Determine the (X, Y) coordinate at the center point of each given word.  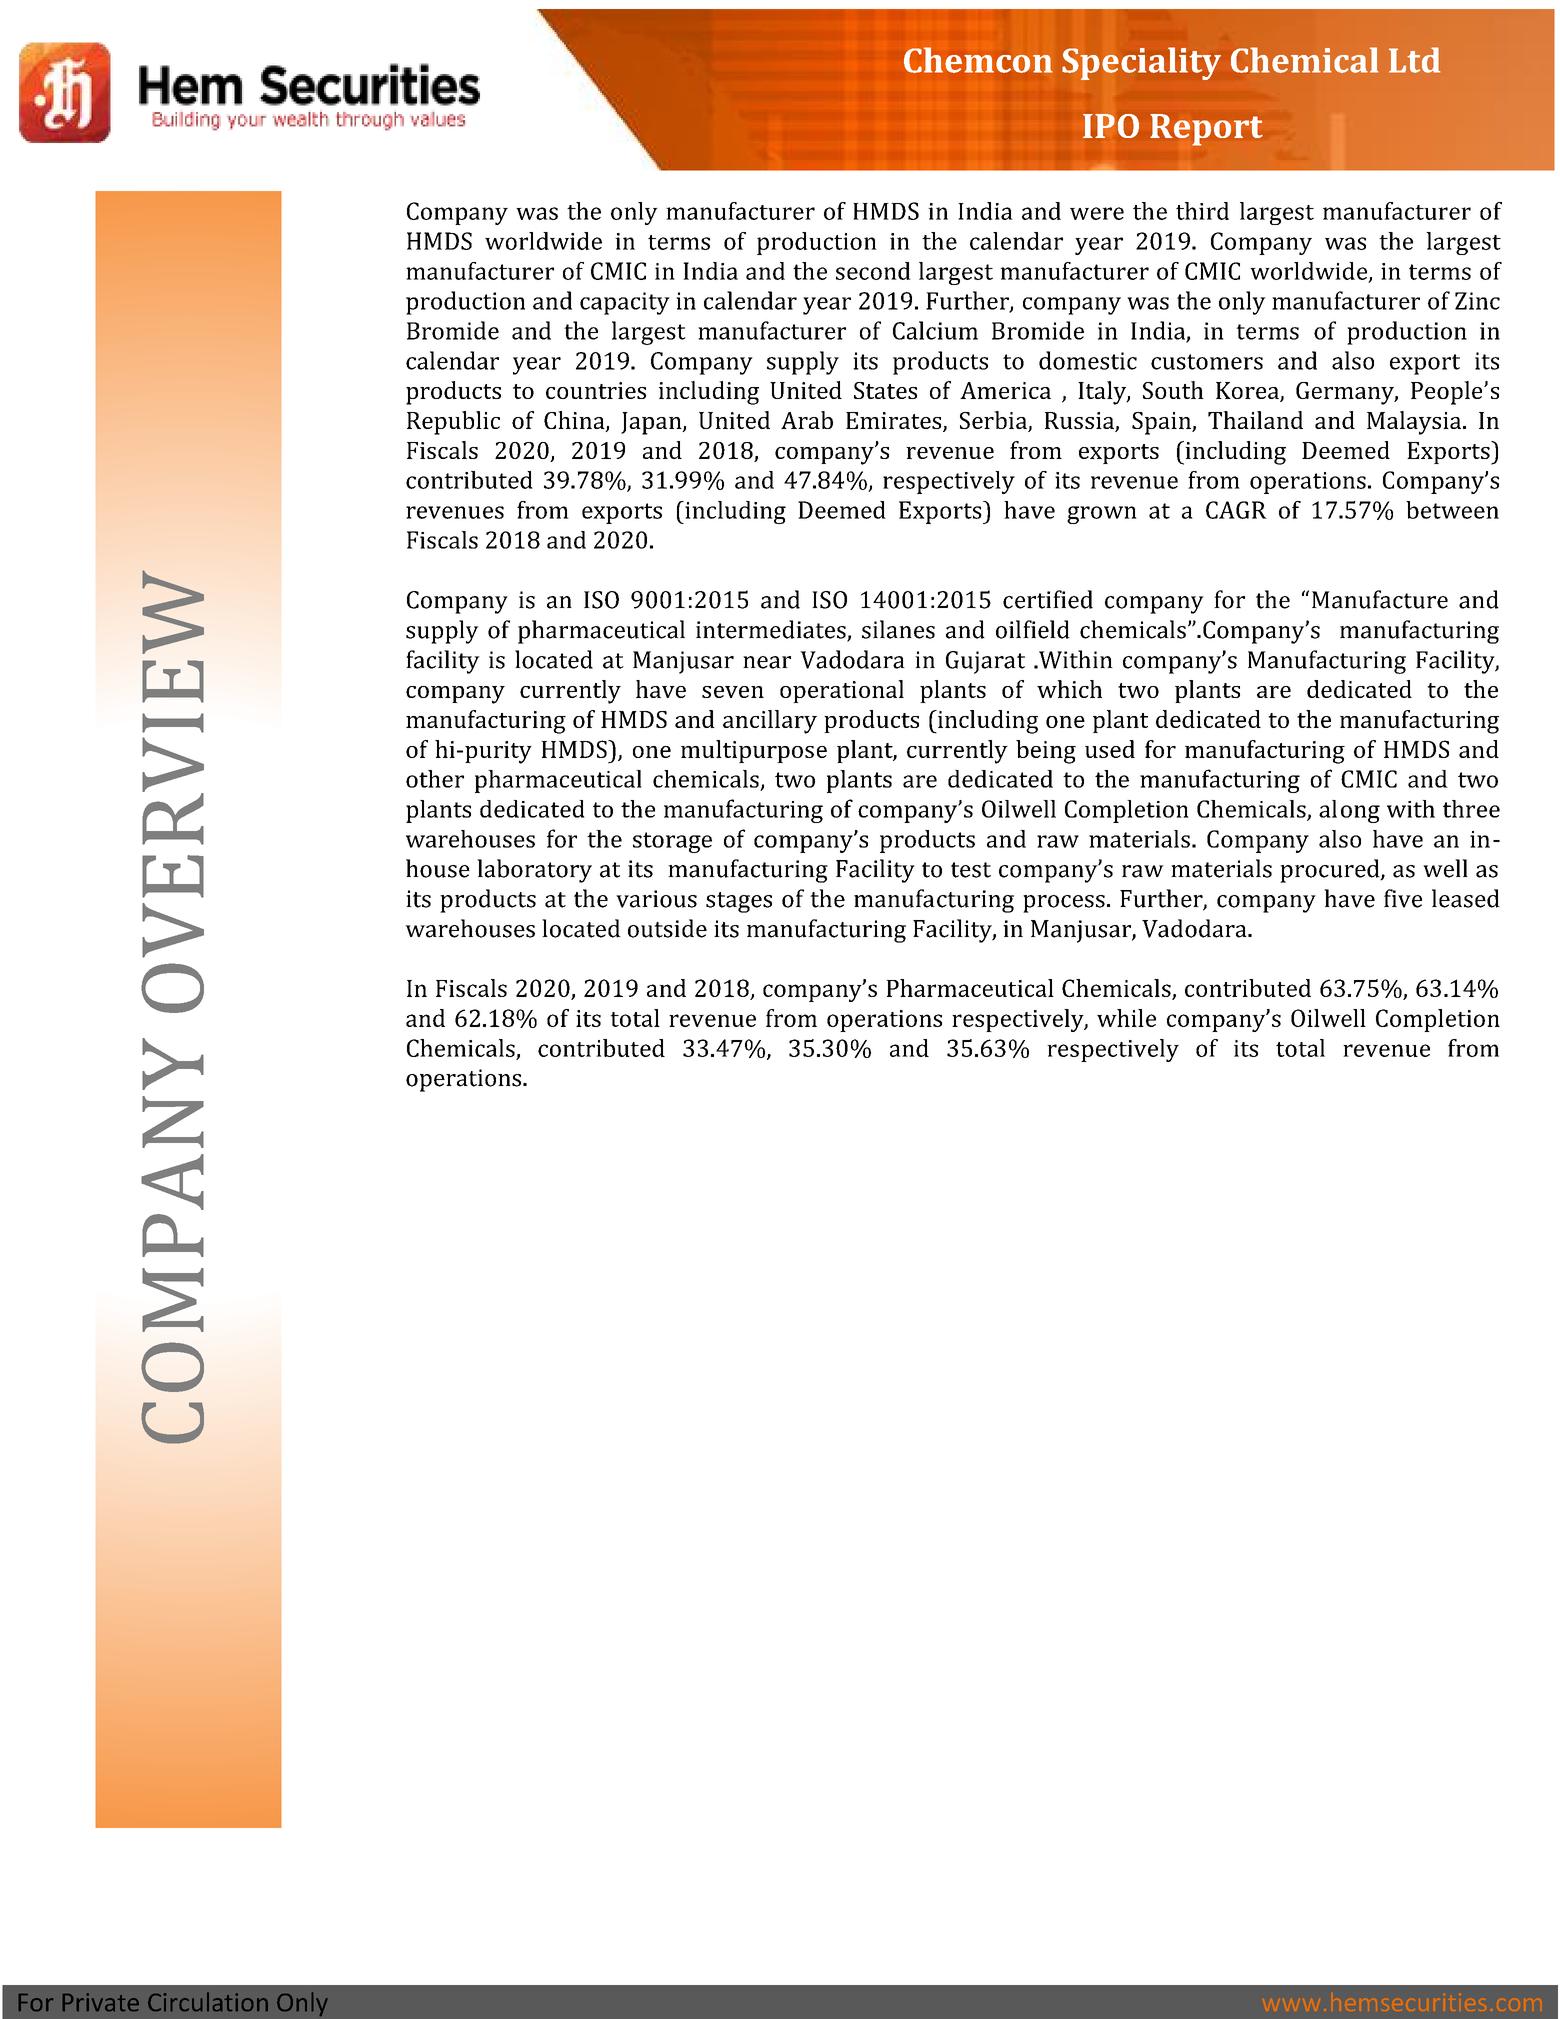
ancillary (770, 722)
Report (1206, 130)
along (1349, 811)
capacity (625, 303)
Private (101, 2002)
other (435, 779)
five (1403, 898)
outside (667, 928)
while (1126, 1018)
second (873, 271)
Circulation (208, 2001)
